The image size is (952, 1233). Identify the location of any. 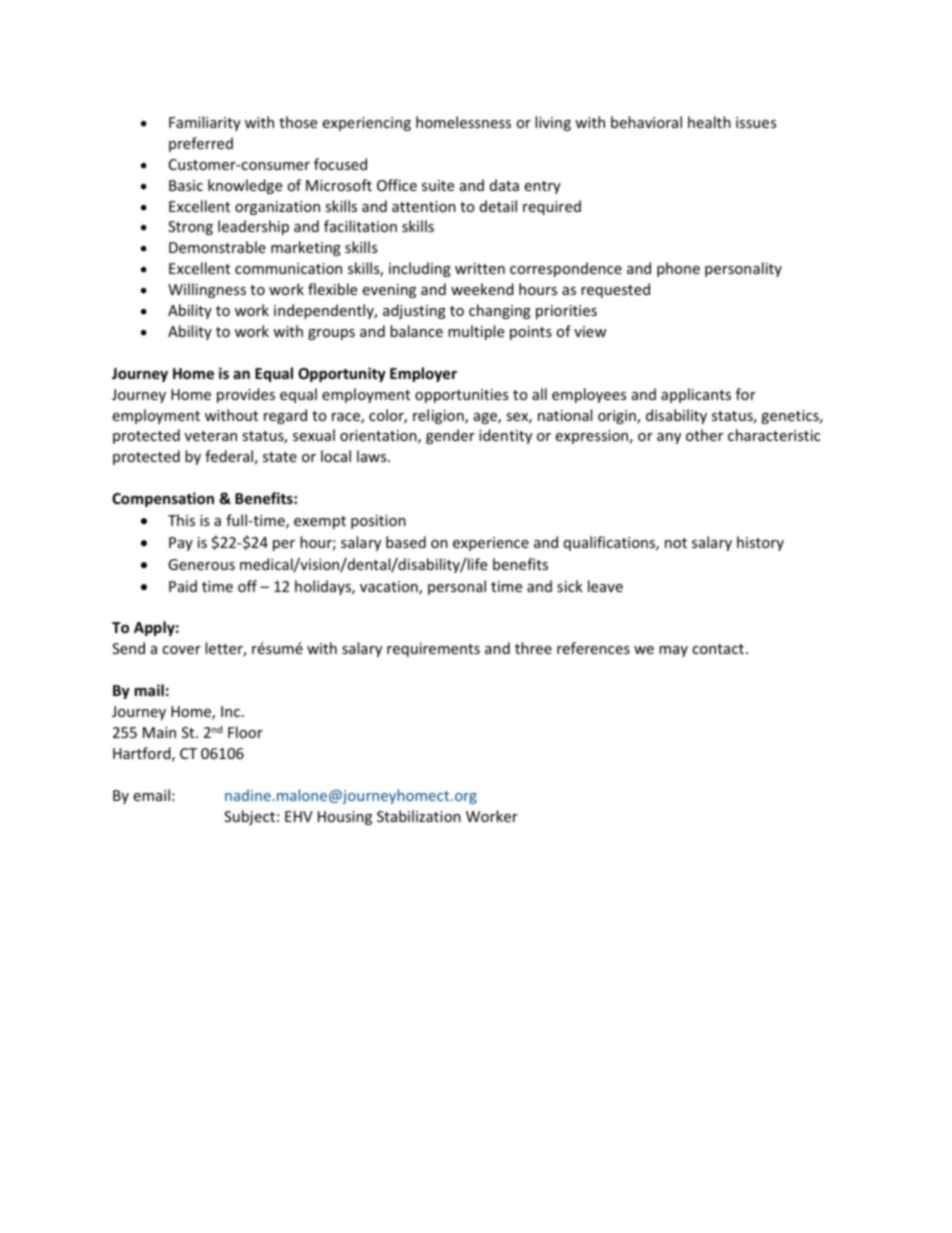
(669, 438).
